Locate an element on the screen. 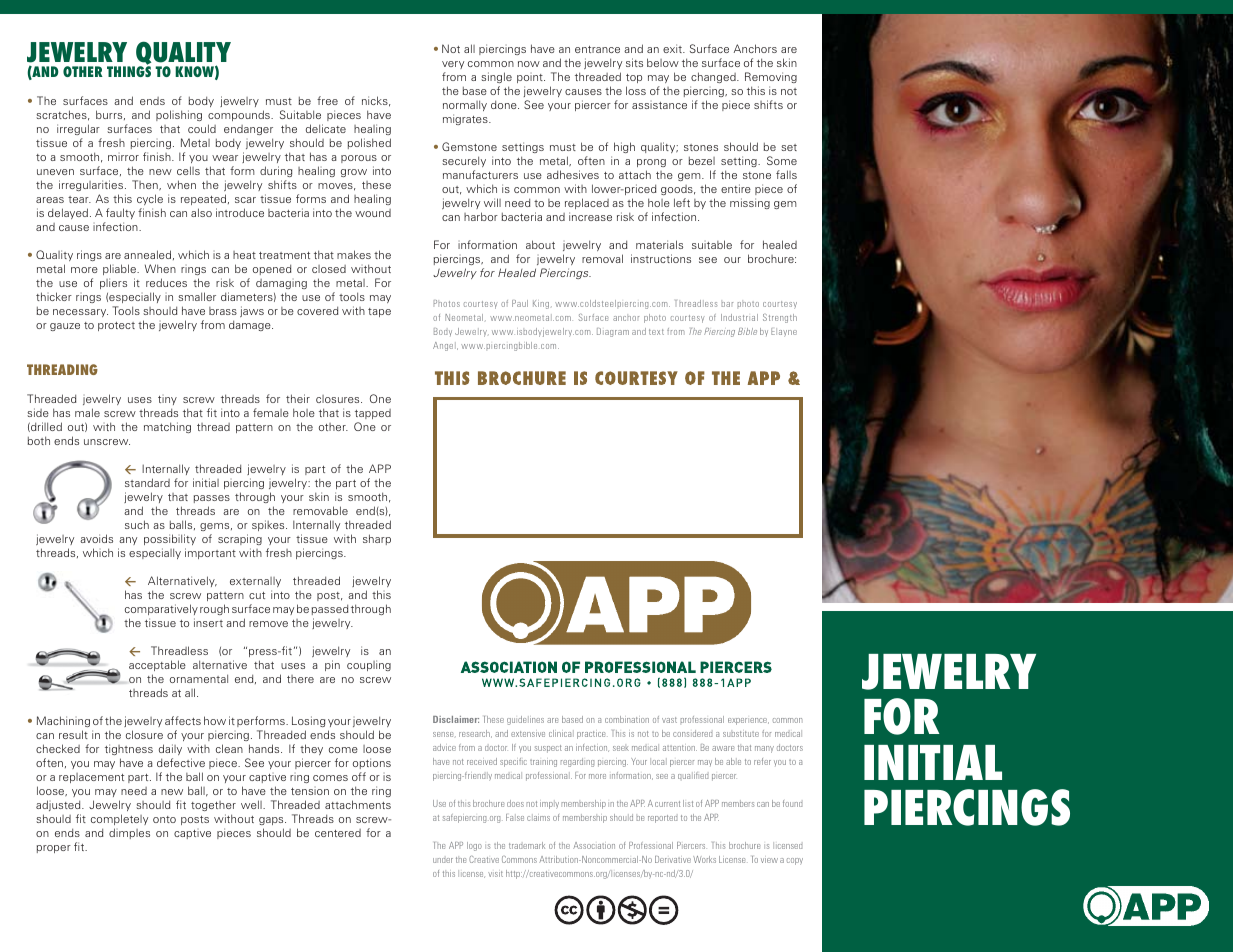 This screenshot has width=1233, height=952. things is located at coordinates (129, 71).
